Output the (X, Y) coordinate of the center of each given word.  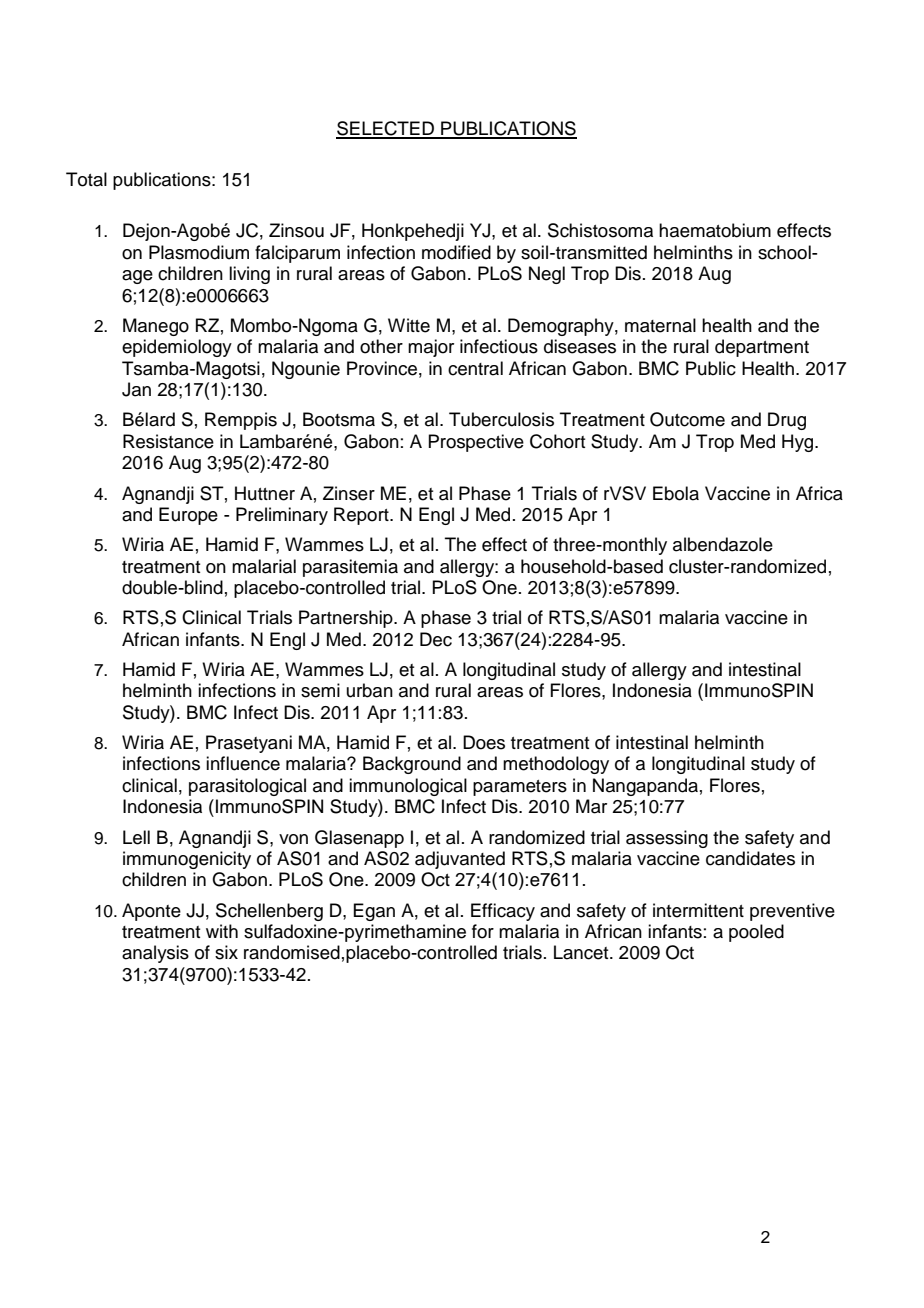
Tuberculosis (501, 419)
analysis (155, 954)
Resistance (168, 441)
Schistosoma (600, 230)
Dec (436, 639)
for (483, 931)
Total (86, 179)
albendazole (723, 544)
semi (320, 690)
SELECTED (386, 129)
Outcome (687, 419)
